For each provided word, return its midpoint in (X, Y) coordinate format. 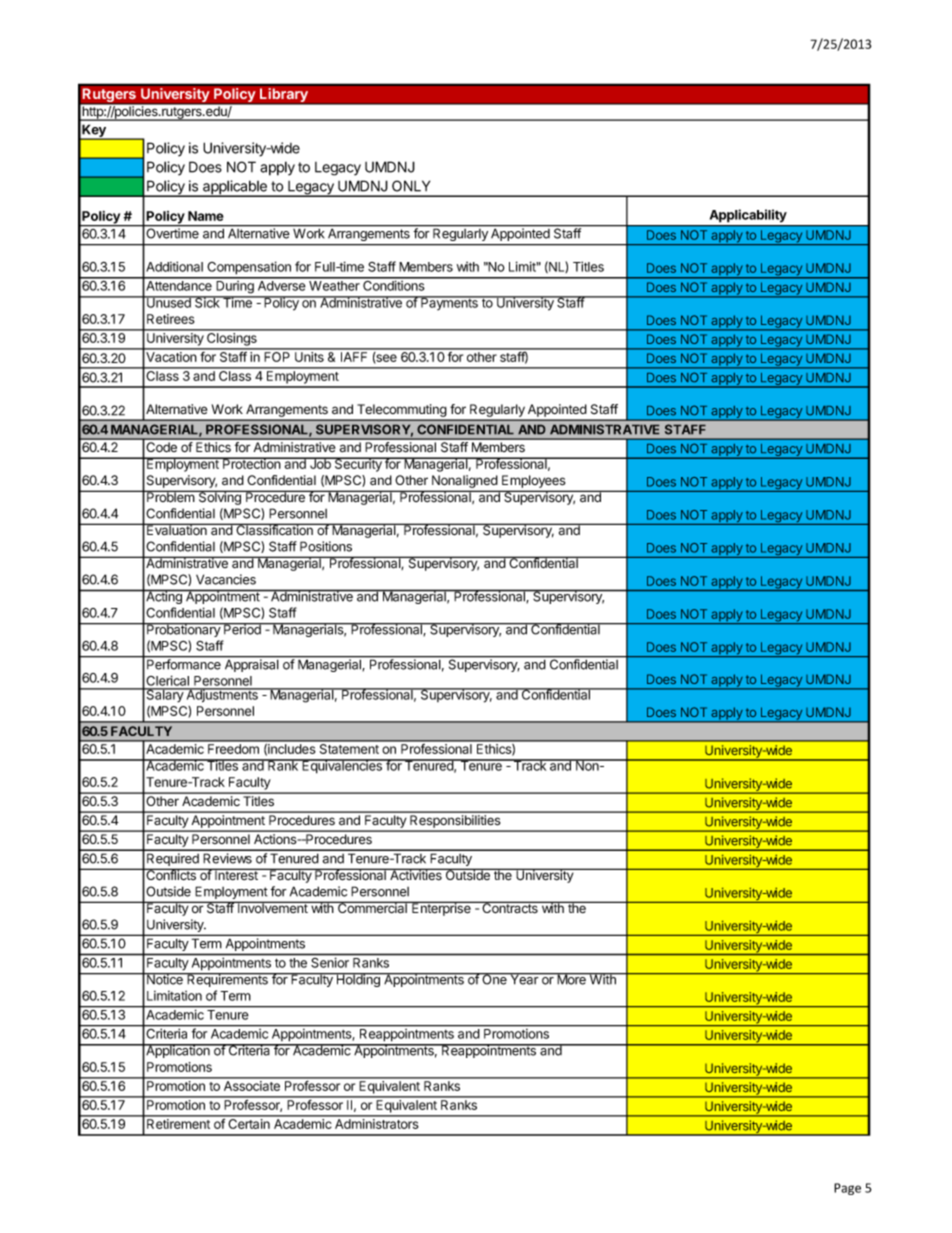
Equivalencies (342, 766)
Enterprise (441, 908)
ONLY (411, 186)
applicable (235, 188)
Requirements (227, 980)
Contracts (510, 907)
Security (358, 464)
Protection (252, 463)
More (571, 979)
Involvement (273, 907)
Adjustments (222, 695)
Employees (533, 481)
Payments (449, 303)
